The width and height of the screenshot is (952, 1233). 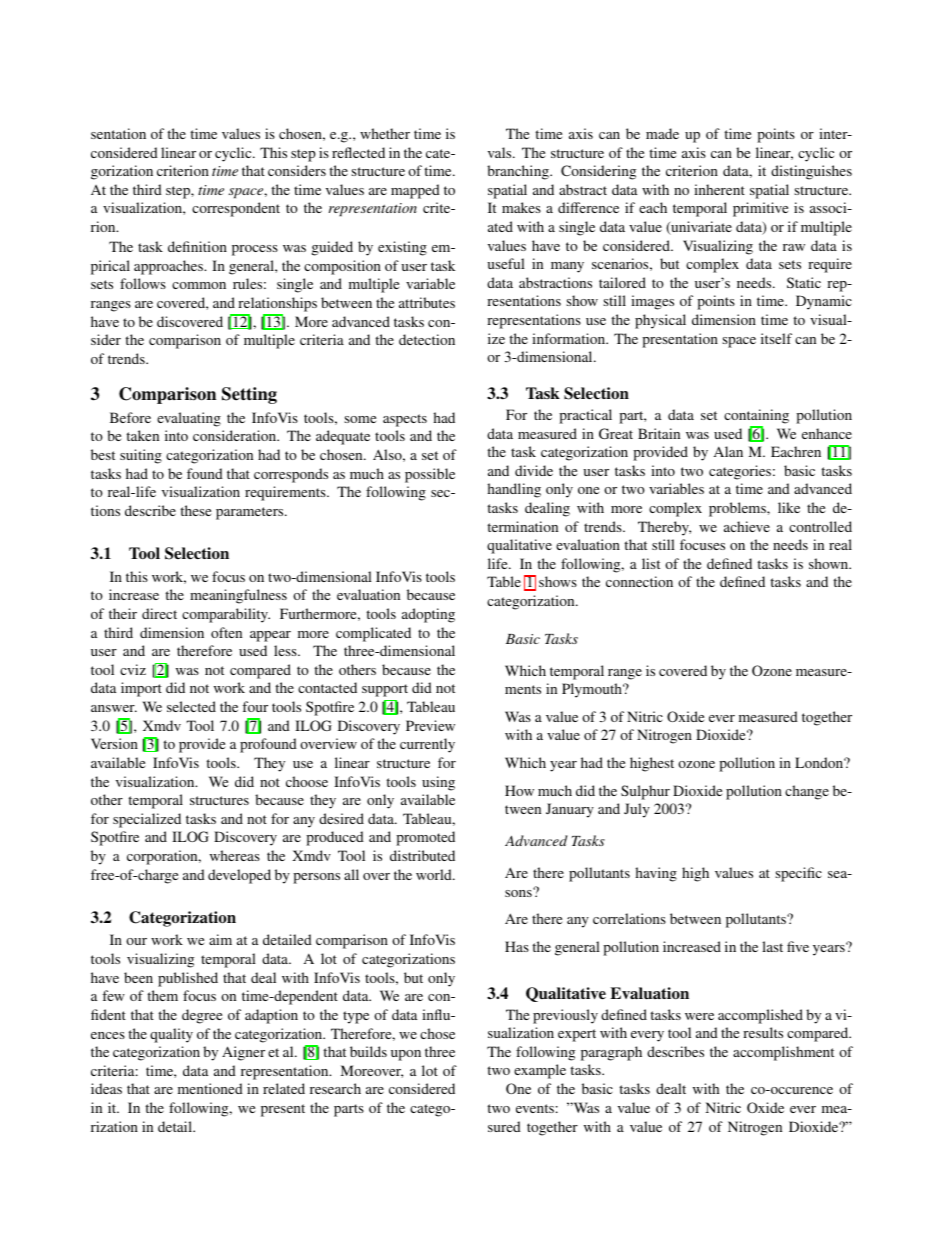 What do you see at coordinates (783, 1053) in the screenshot?
I see `accomplishment` at bounding box center [783, 1053].
